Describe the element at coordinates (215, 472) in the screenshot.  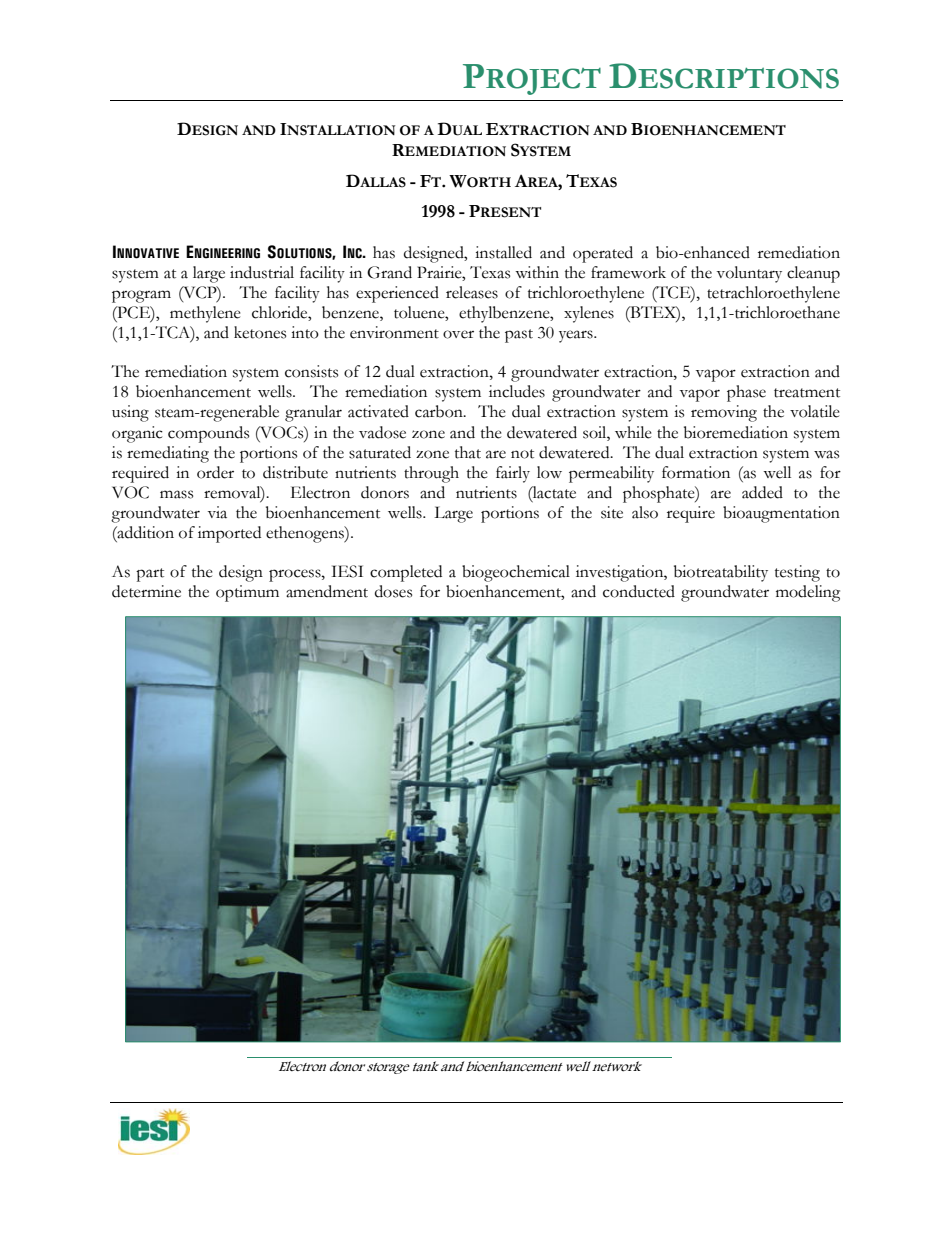
I see `order` at that location.
